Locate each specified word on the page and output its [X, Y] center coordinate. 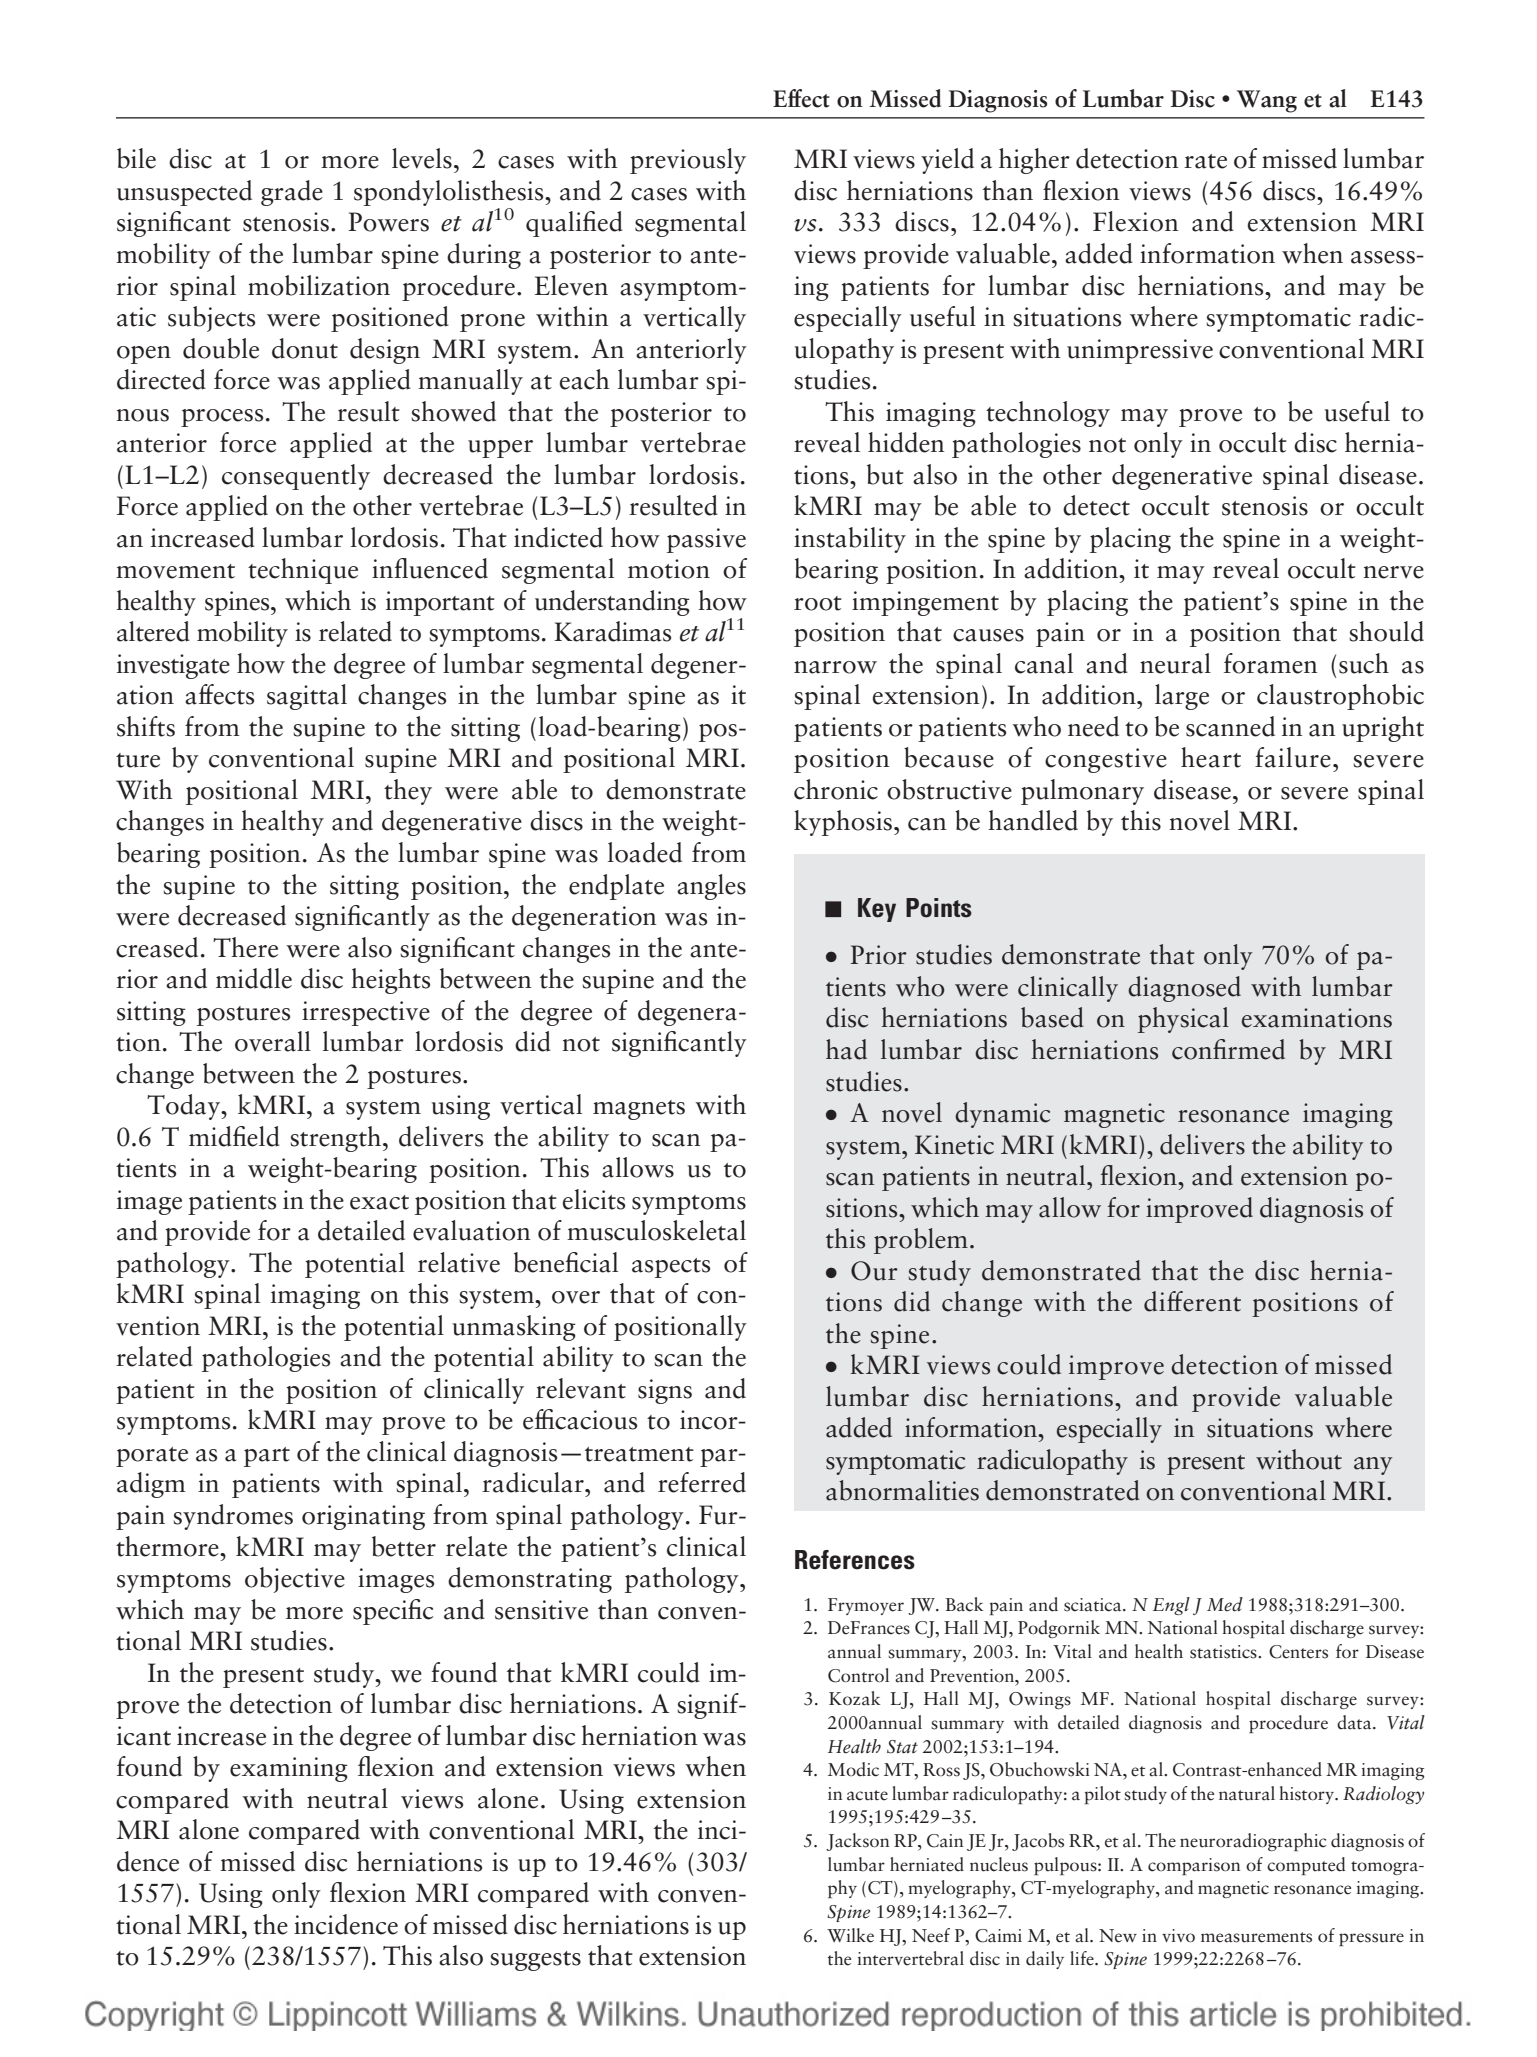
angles [711, 887]
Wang [1267, 101]
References [855, 1560]
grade [292, 193]
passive [706, 540]
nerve [1393, 572]
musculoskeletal [656, 1230]
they [408, 792]
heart [1211, 757]
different [1192, 1301]
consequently [296, 477]
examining [289, 1769]
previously [688, 161]
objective [295, 1580]
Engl [1171, 1606]
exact [379, 1202]
